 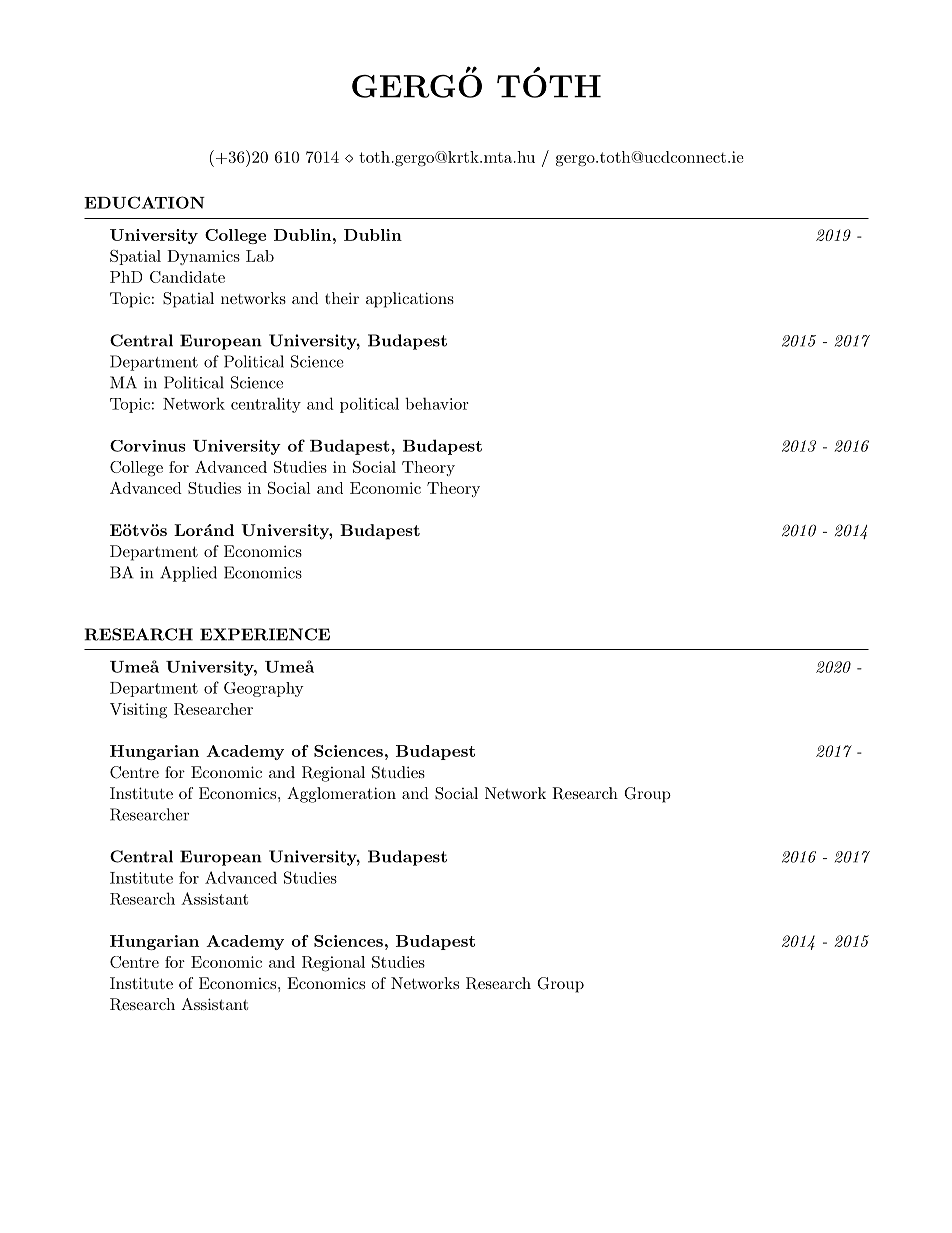 I want to click on EDUCATION, so click(x=144, y=202).
